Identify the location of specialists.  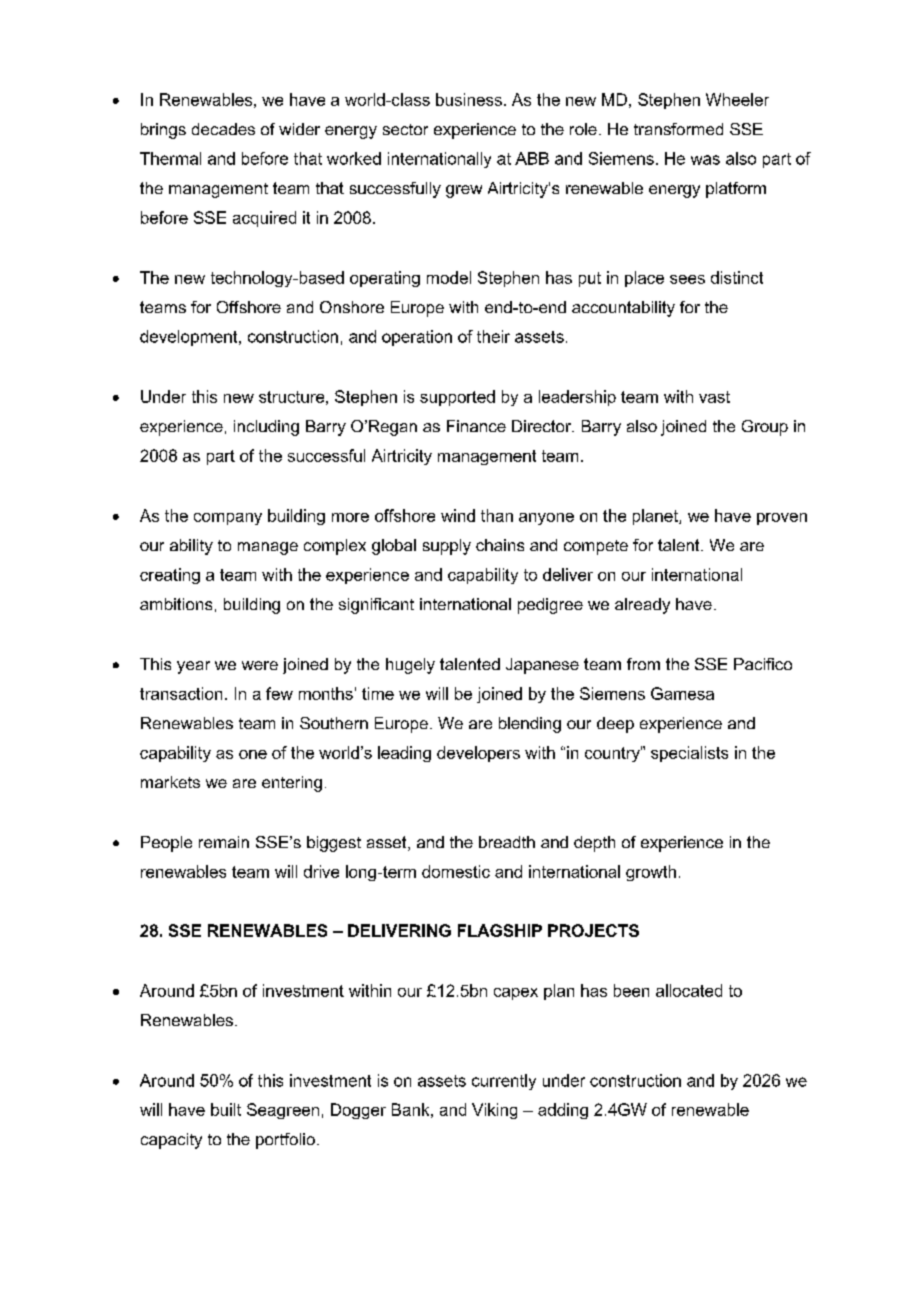
(689, 754).
